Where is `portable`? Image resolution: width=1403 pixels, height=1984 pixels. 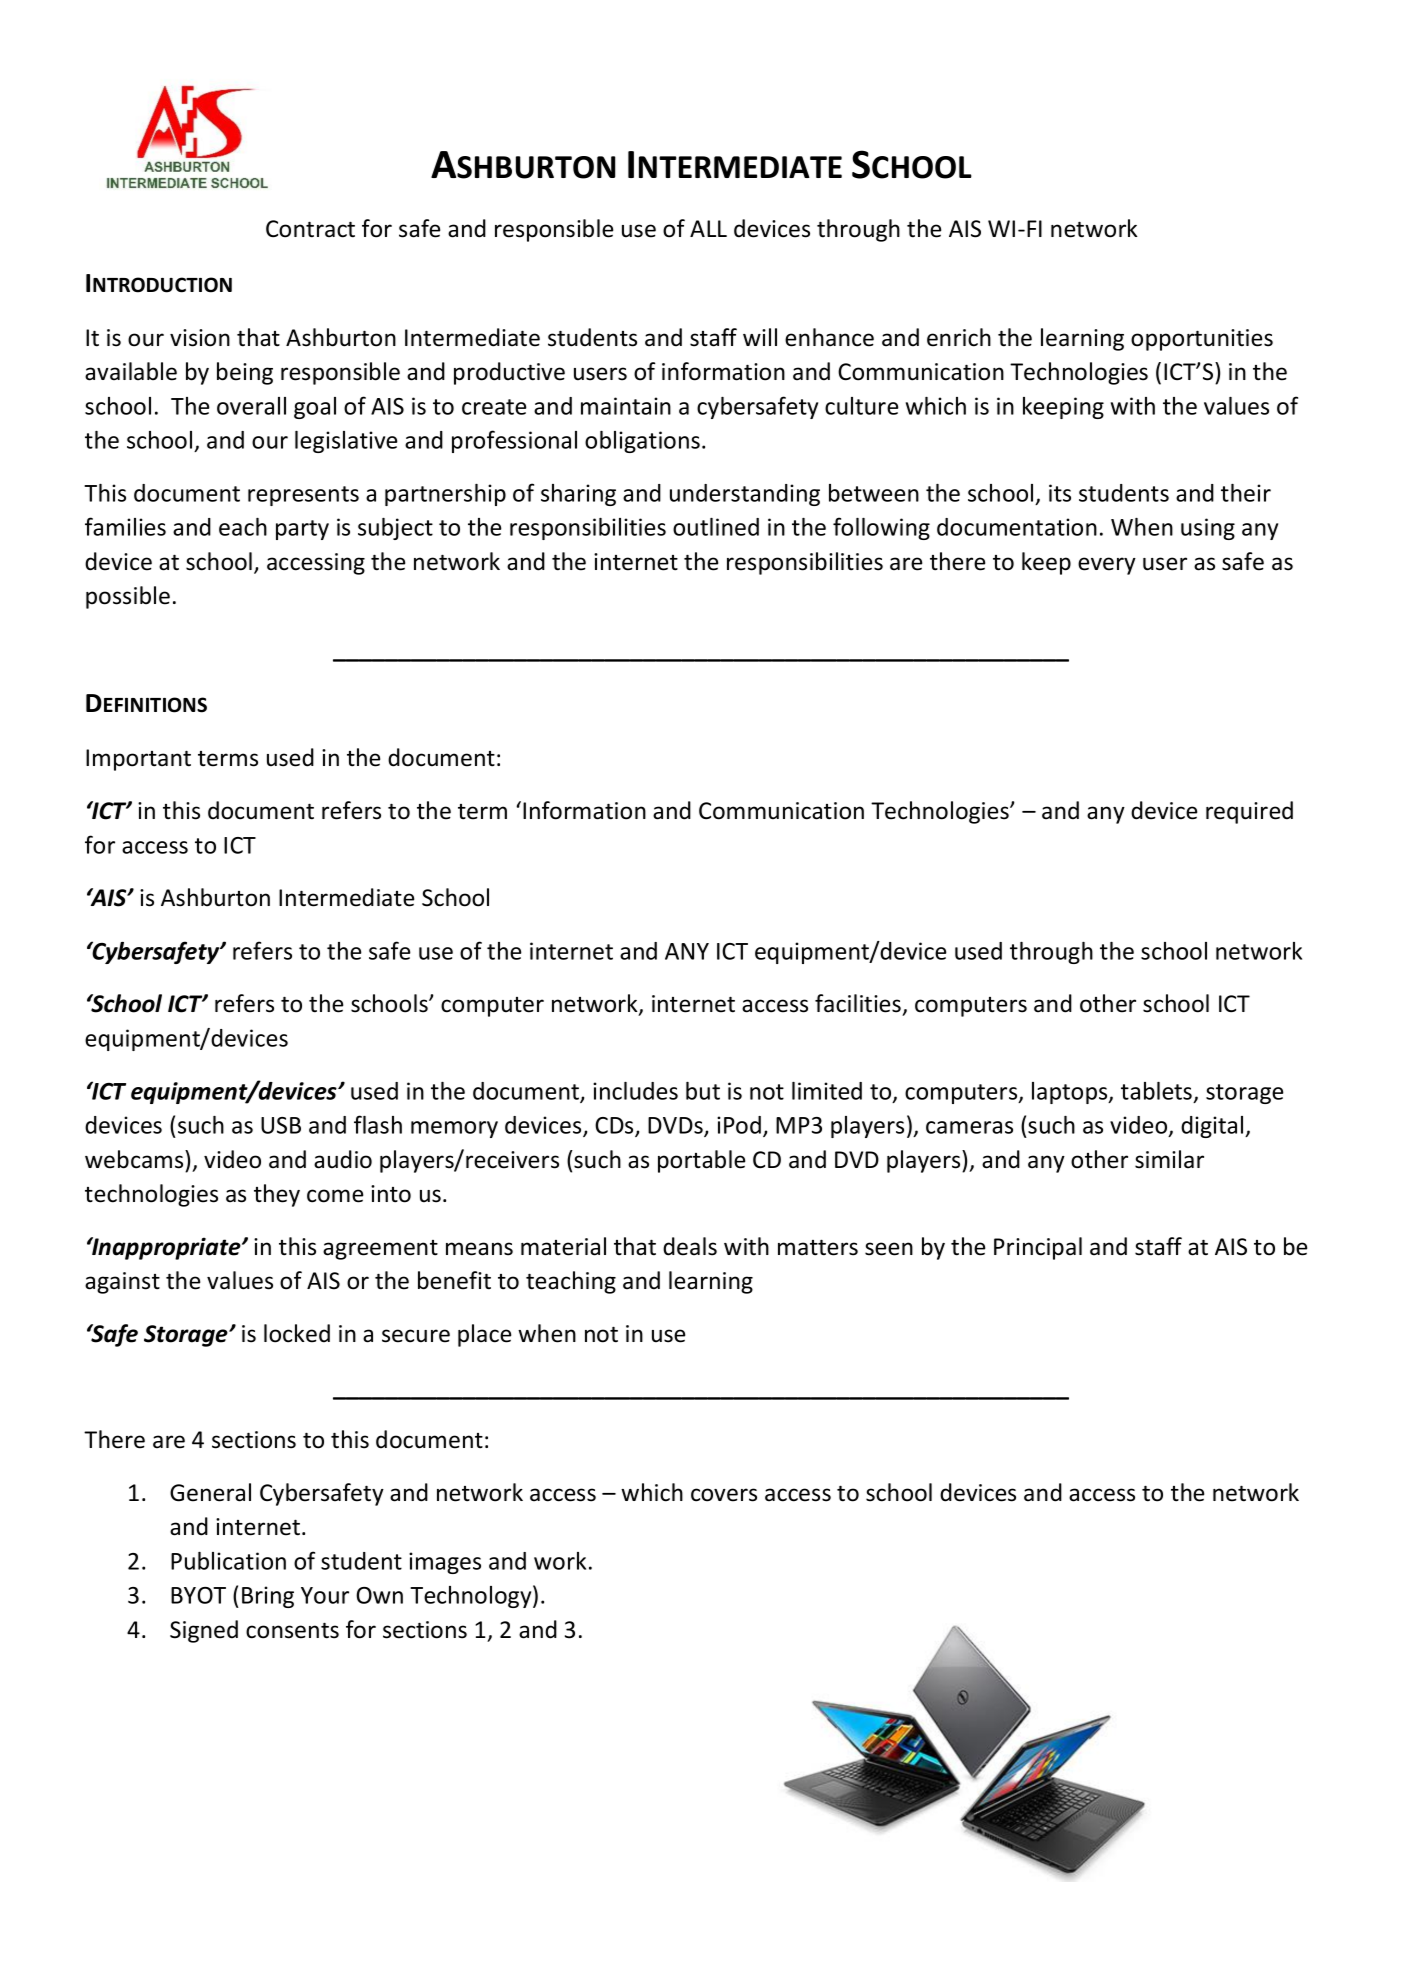
portable is located at coordinates (701, 1161).
